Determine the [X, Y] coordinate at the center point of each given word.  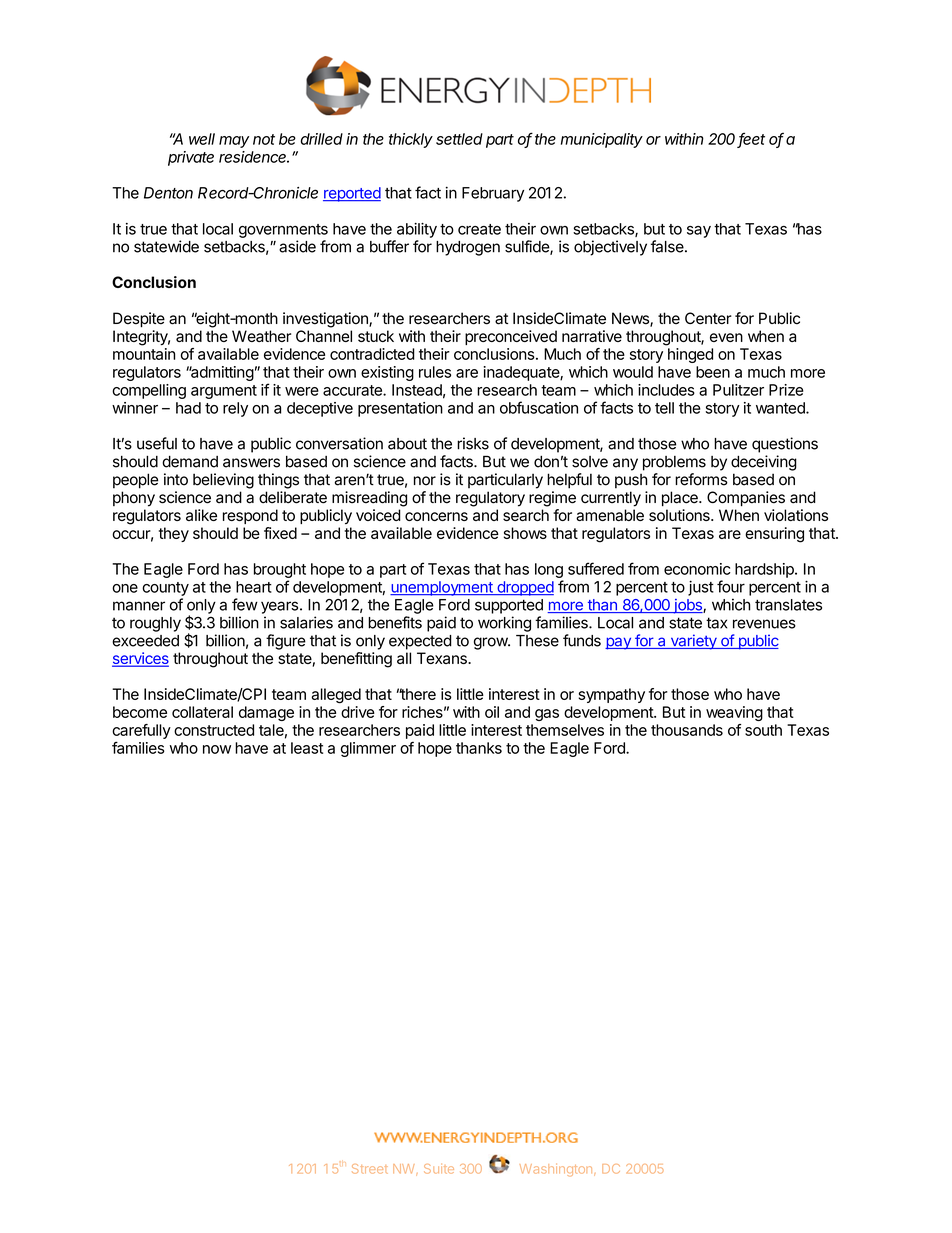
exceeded [145, 641]
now [217, 749]
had [188, 408]
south [763, 730]
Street [370, 1169]
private [191, 158]
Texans [443, 658]
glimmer [368, 749]
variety [693, 642]
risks [473, 443]
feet [751, 139]
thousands [687, 730]
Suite [439, 1169]
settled [459, 139]
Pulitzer [738, 390]
